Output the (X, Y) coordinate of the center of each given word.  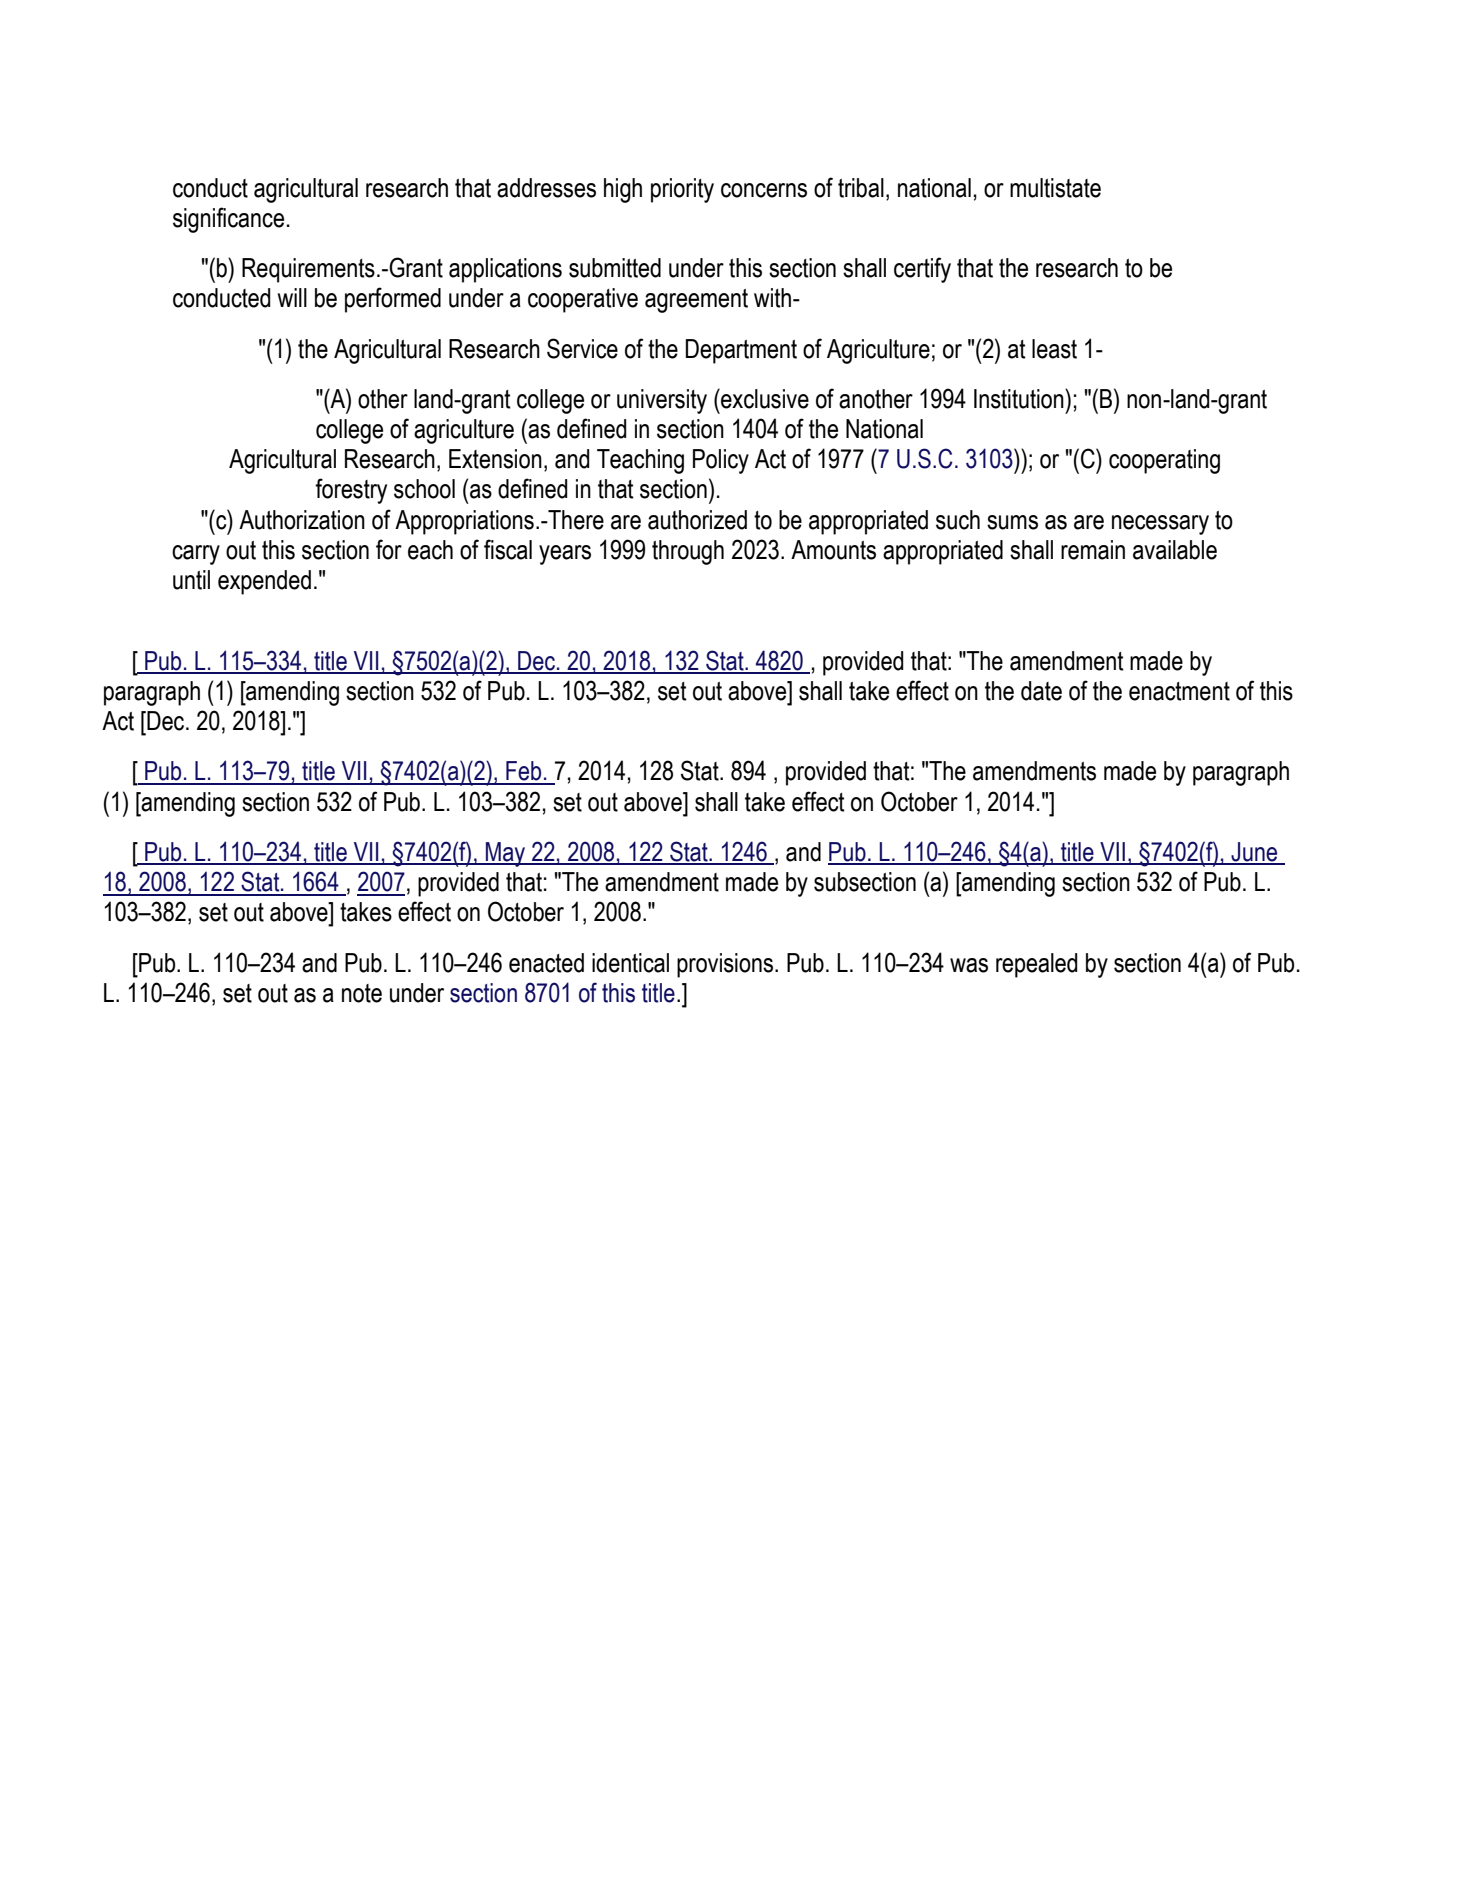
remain (1093, 550)
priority (682, 190)
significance (228, 220)
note (362, 993)
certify (922, 270)
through (688, 552)
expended (264, 582)
